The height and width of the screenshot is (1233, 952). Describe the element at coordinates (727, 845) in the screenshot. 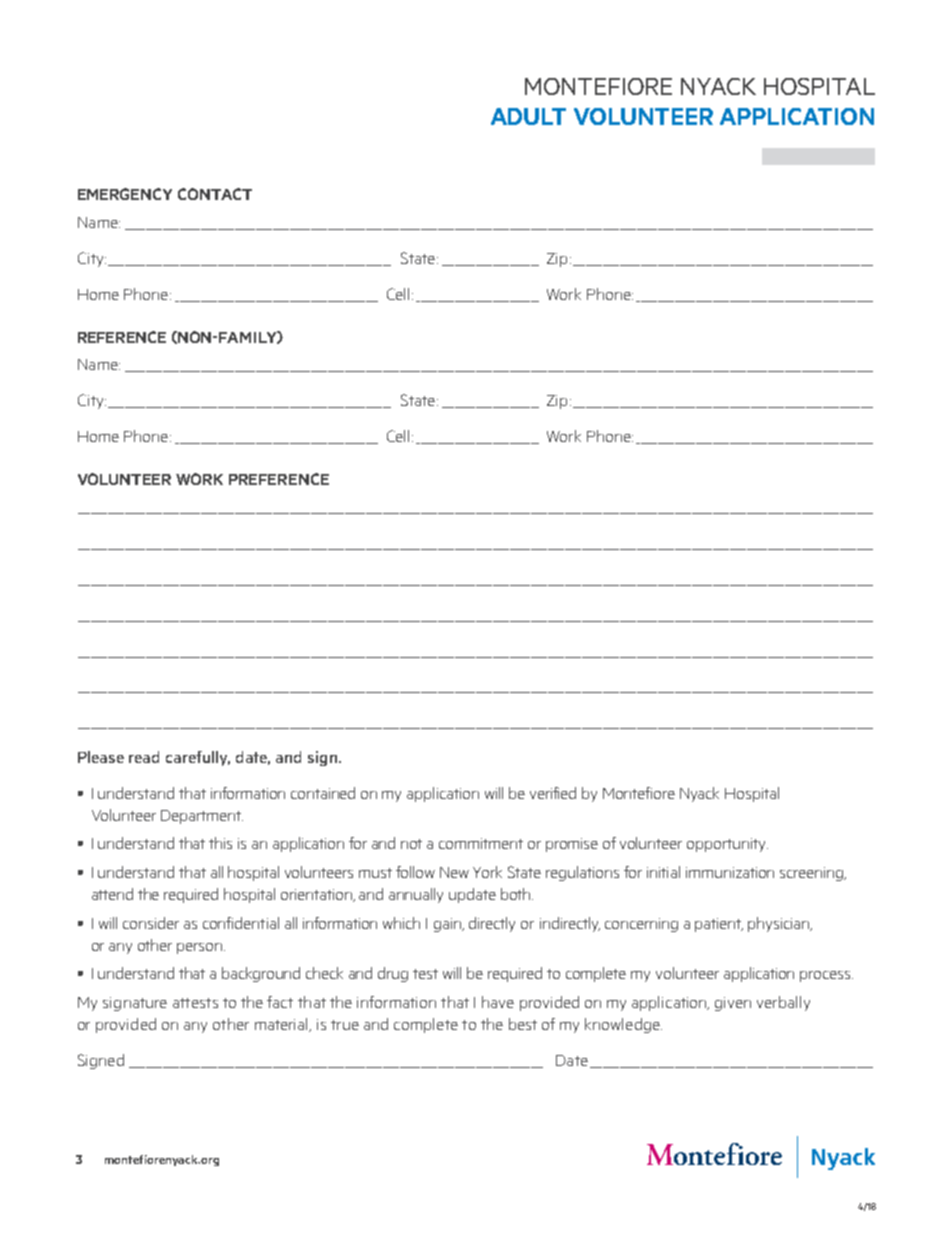

I see `opportunity` at that location.
